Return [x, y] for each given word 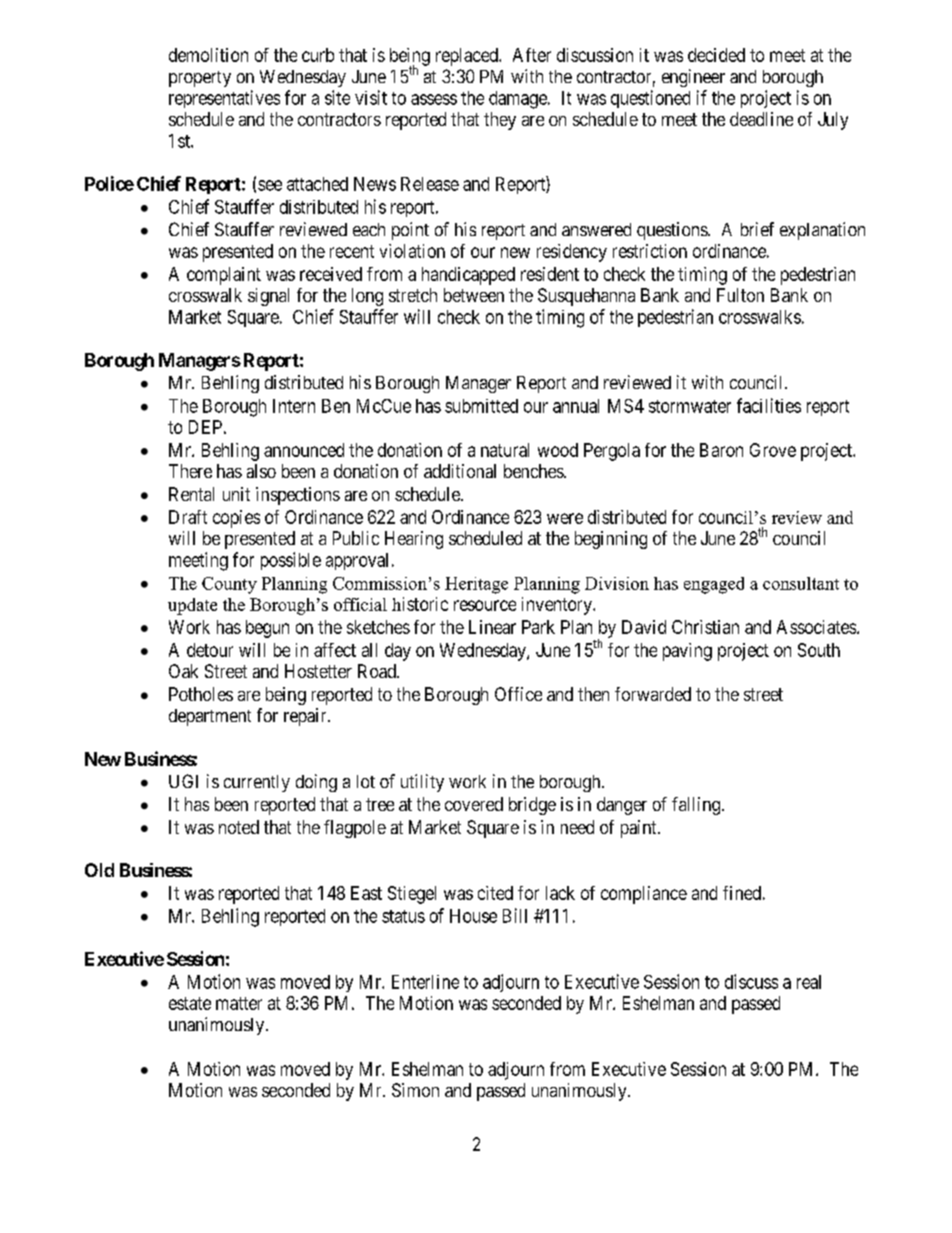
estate [190, 1003]
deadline [761, 119]
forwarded [653, 694]
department [210, 717]
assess [434, 99]
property [200, 79]
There [190, 471]
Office [518, 694]
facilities [769, 405]
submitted [481, 406]
